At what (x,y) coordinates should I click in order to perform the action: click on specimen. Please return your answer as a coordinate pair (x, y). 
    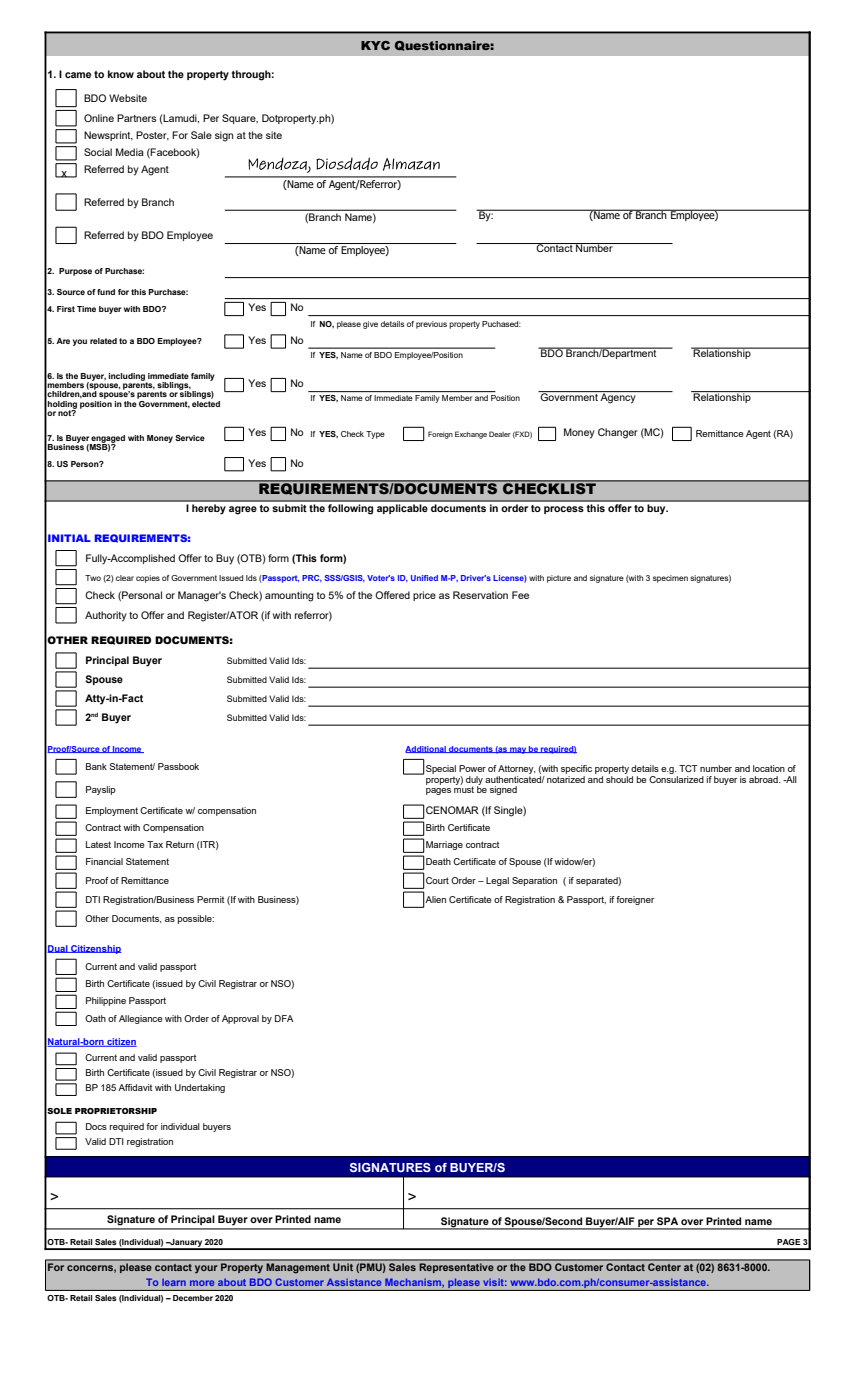
    Looking at the image, I should click on (670, 579).
